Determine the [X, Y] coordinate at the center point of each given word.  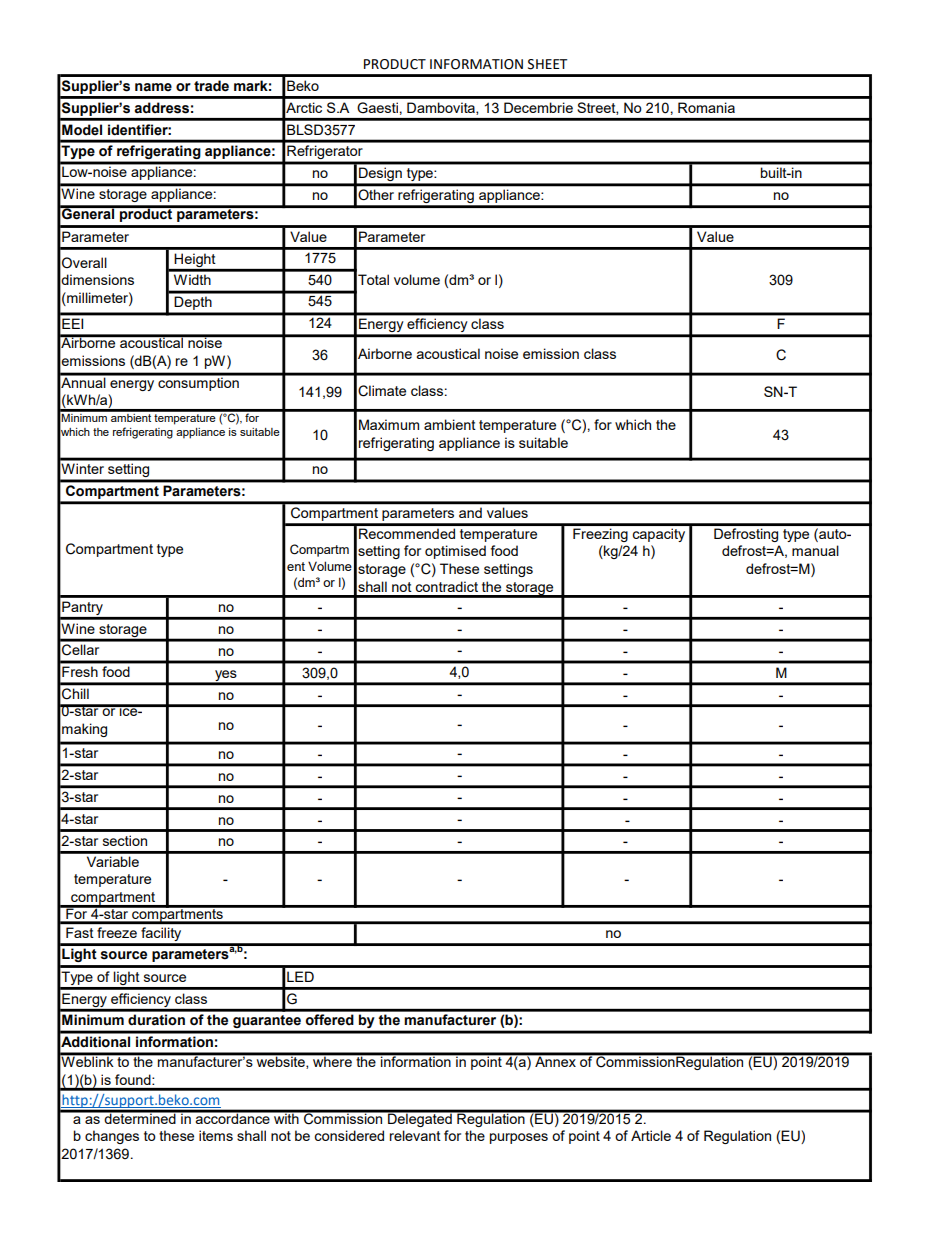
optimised [455, 552]
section [125, 840]
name [153, 87]
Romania [706, 107]
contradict [446, 586]
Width [192, 279]
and [470, 513]
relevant [415, 1135]
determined [140, 1117]
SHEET [548, 64]
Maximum [389, 424]
